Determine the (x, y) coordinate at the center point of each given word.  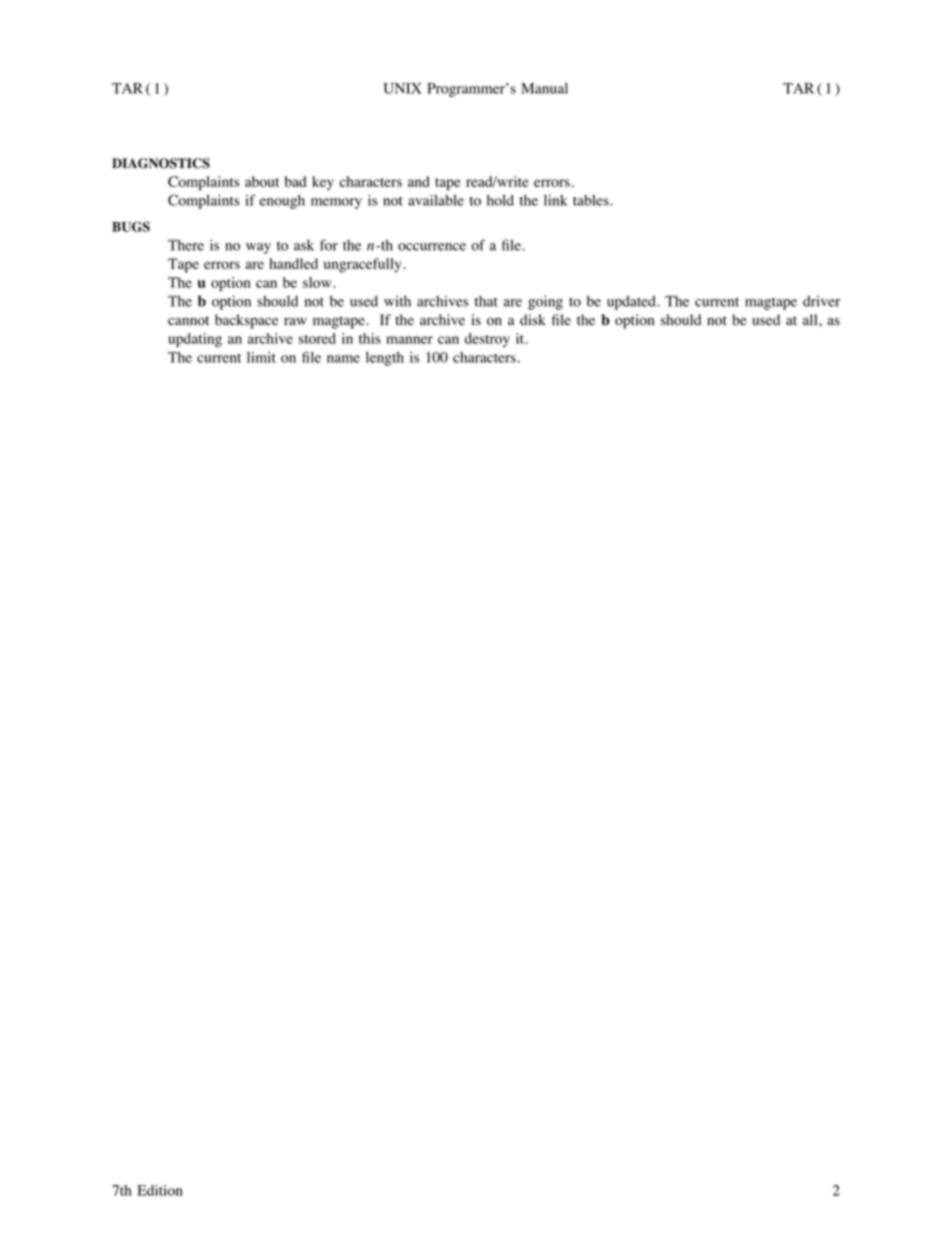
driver (821, 301)
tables (592, 200)
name (343, 359)
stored (317, 338)
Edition (159, 1190)
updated (632, 302)
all (811, 319)
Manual (544, 88)
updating (195, 340)
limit (261, 357)
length (385, 359)
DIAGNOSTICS (161, 163)
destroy (487, 340)
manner (409, 340)
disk (533, 319)
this (370, 338)
